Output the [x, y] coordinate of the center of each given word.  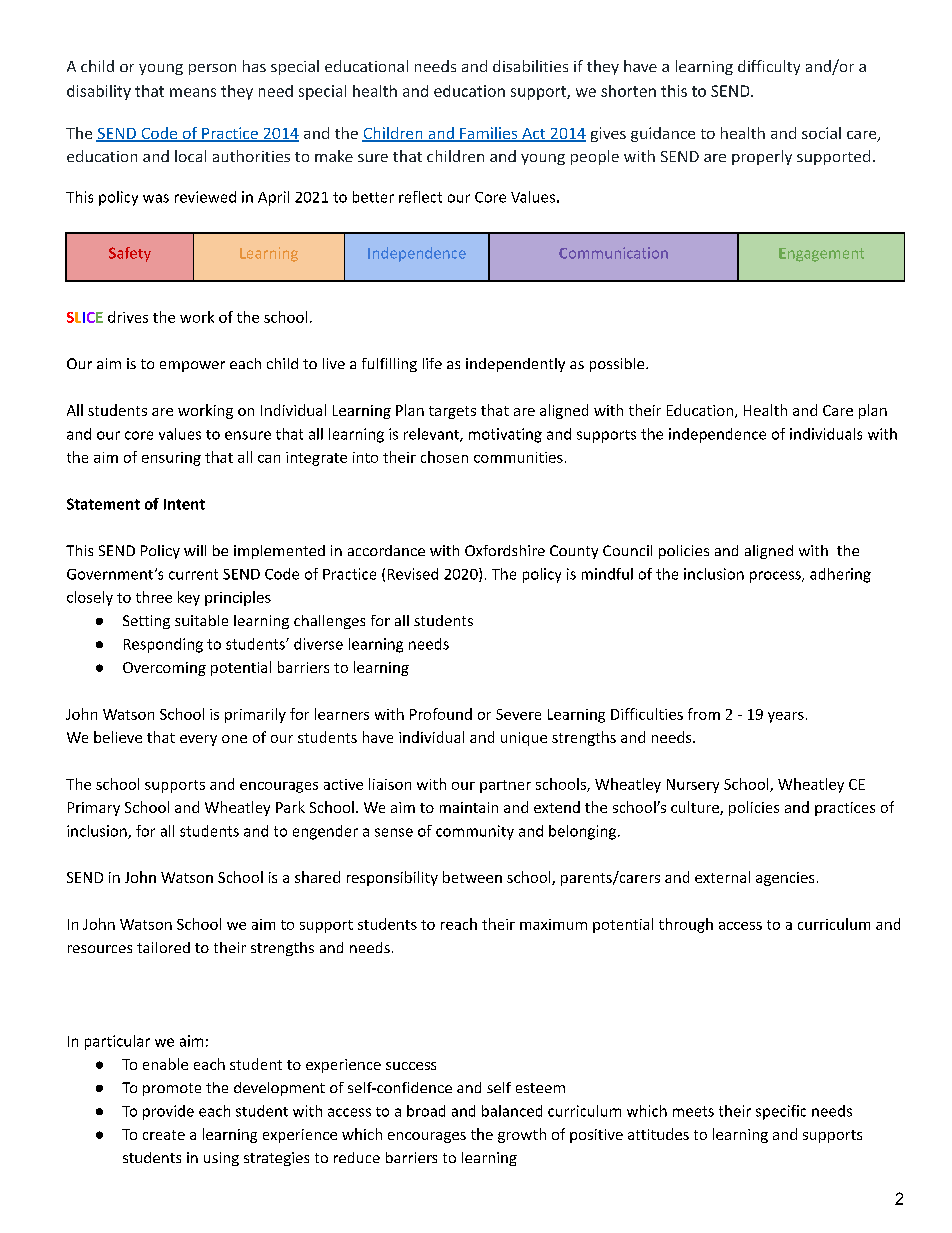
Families [489, 134]
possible [618, 365]
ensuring [171, 459]
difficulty [769, 67]
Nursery [693, 786]
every [198, 740]
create [164, 1135]
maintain [469, 807]
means [193, 92]
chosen [444, 457]
